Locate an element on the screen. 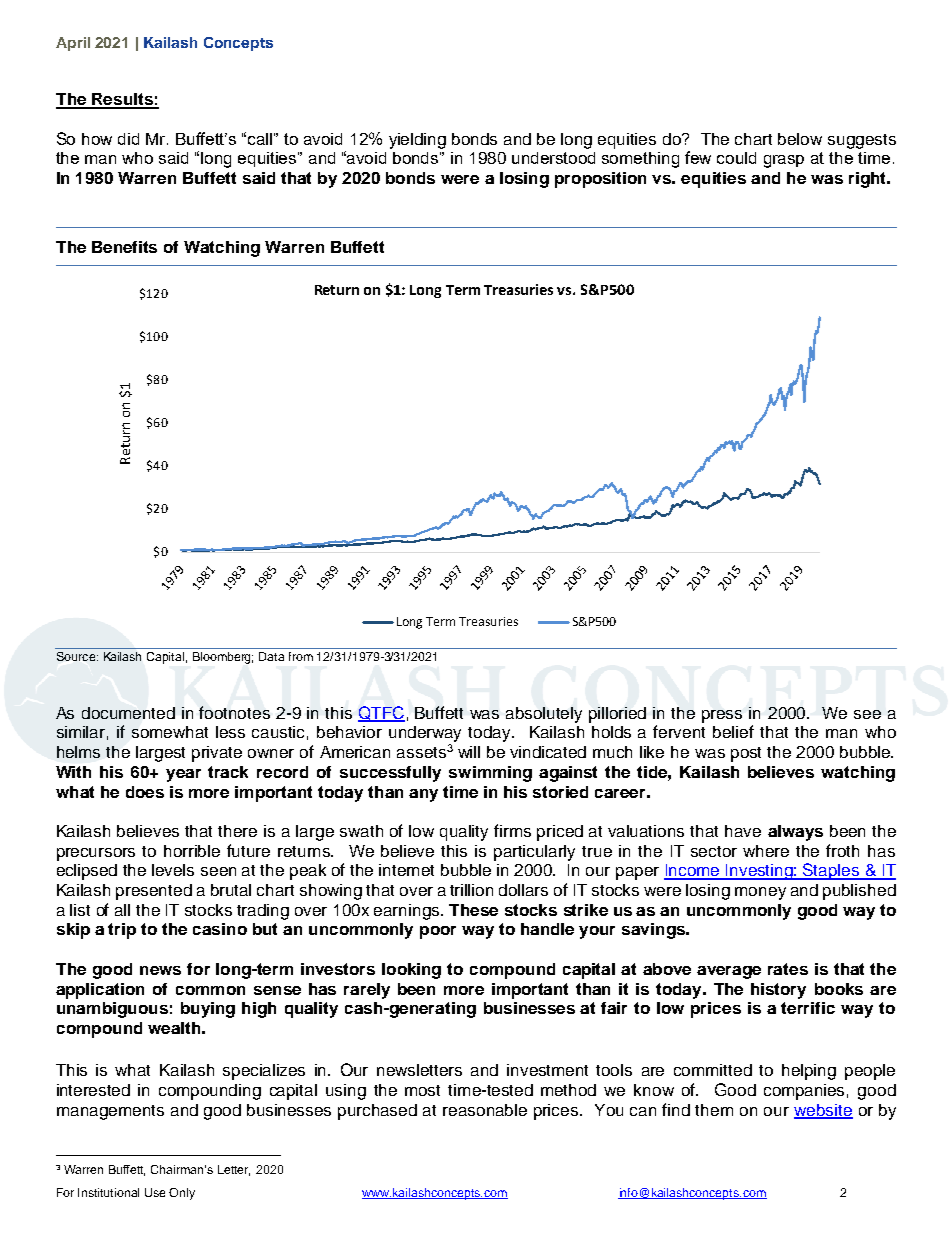 The width and height of the screenshot is (952, 1233). right is located at coordinates (868, 180).
